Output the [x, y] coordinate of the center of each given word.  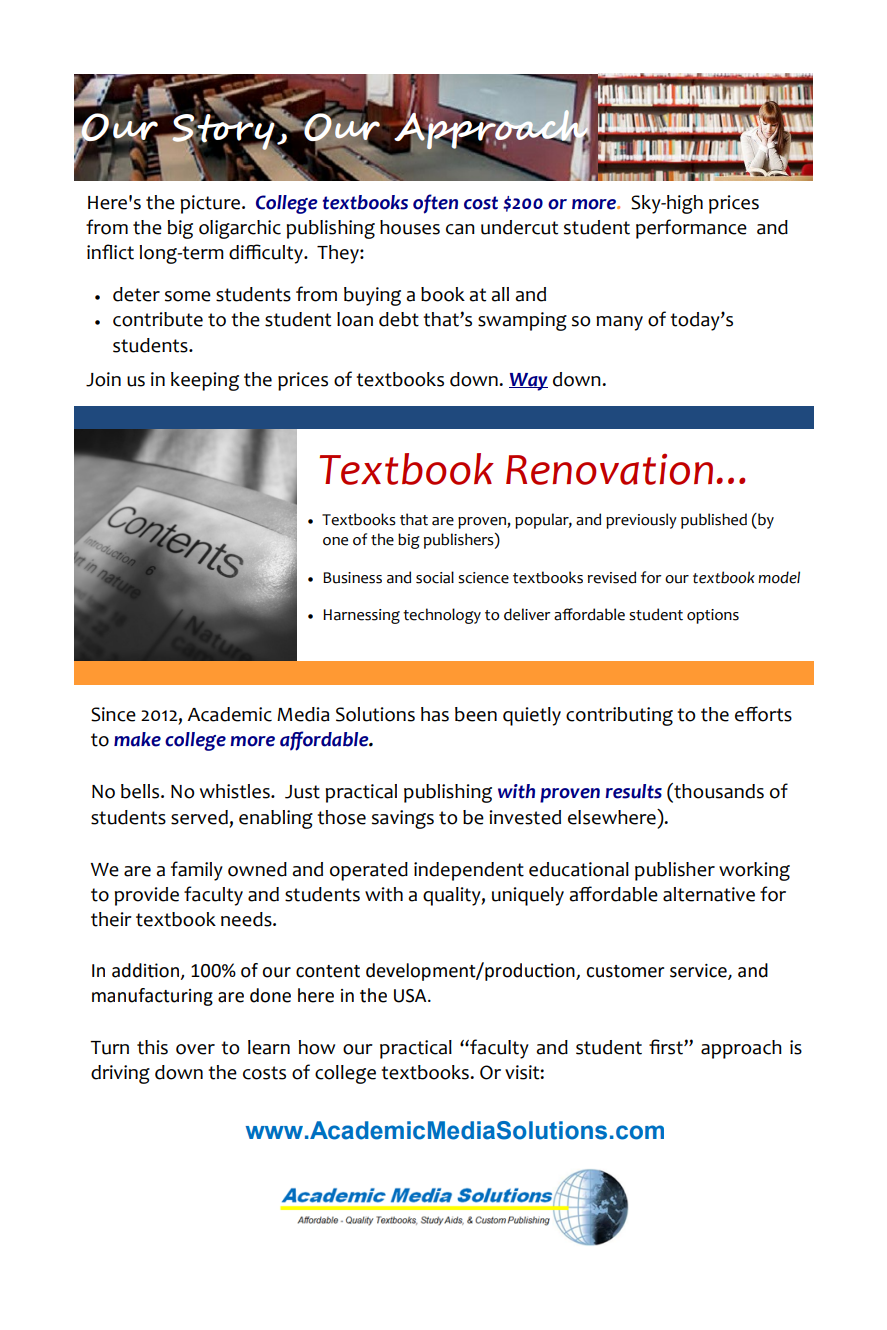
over [195, 1049]
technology [442, 616]
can [460, 229]
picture [212, 204]
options [713, 616]
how [317, 1047]
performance [691, 229]
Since [113, 714]
